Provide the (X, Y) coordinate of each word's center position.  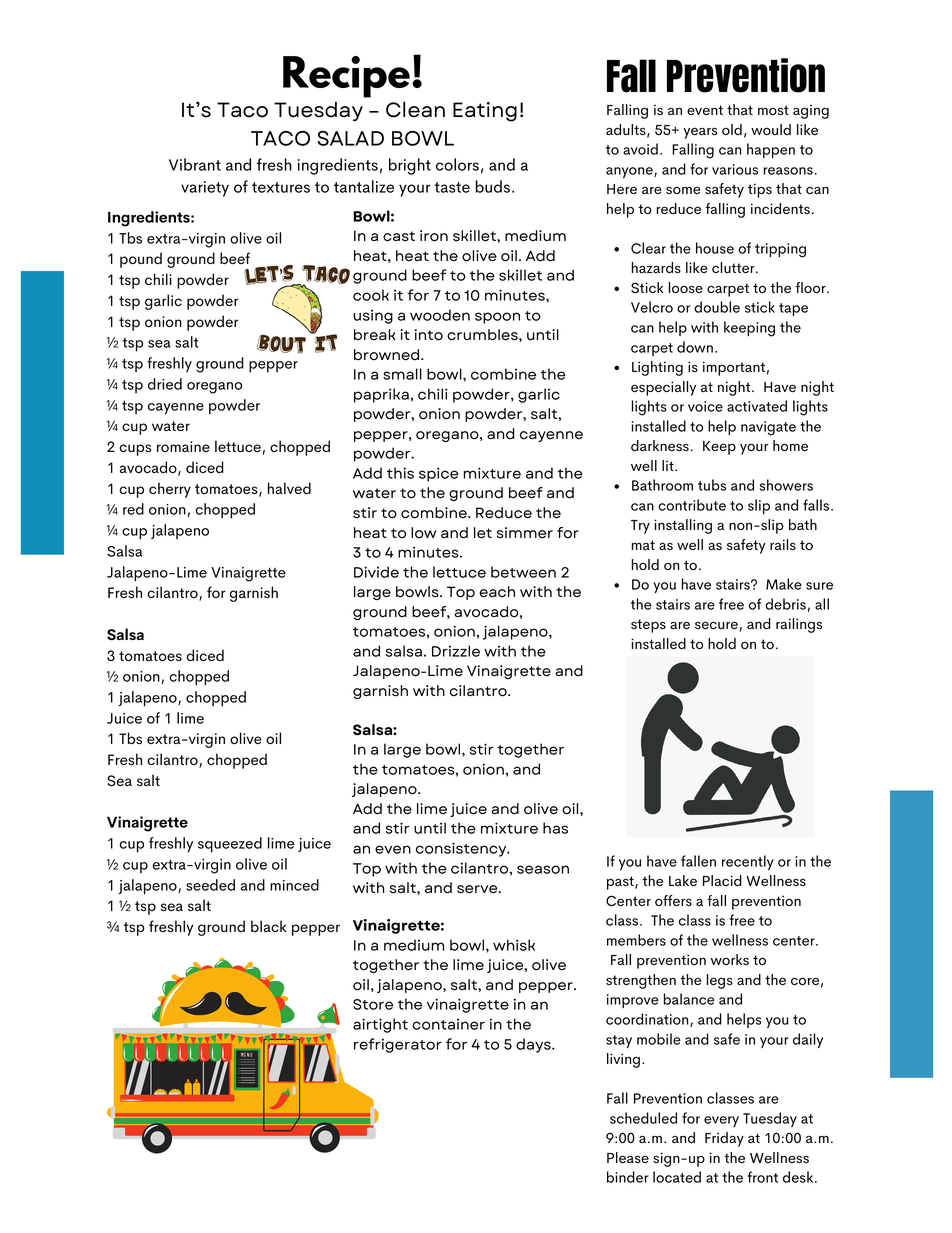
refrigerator (398, 1045)
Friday (724, 1139)
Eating (485, 112)
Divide (376, 572)
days (534, 1045)
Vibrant (195, 164)
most (773, 110)
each (497, 592)
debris (785, 604)
